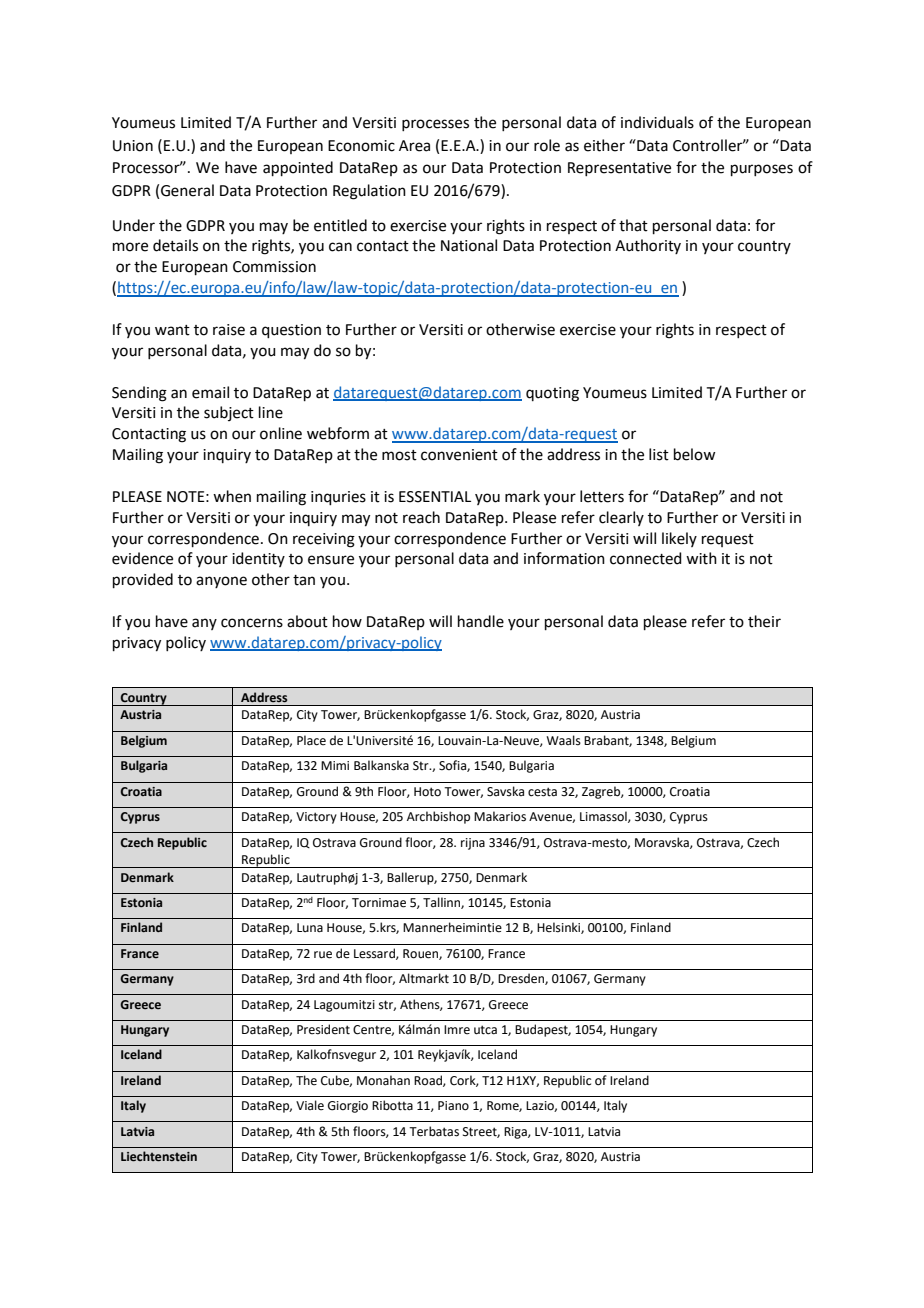  Describe the element at coordinates (657, 122) in the document. I see `individuals` at that location.
